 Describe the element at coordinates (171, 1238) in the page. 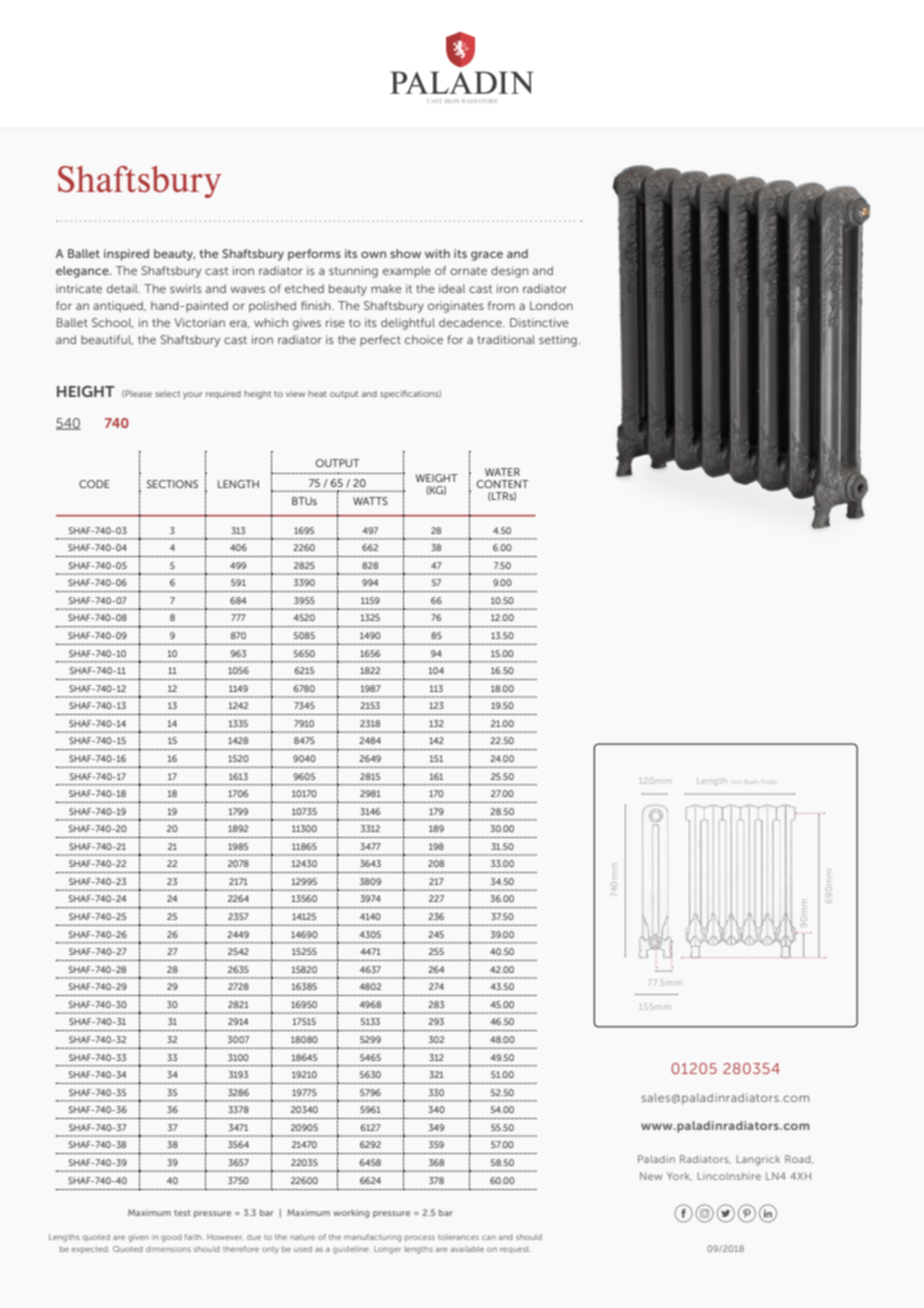

I see `good` at that location.
